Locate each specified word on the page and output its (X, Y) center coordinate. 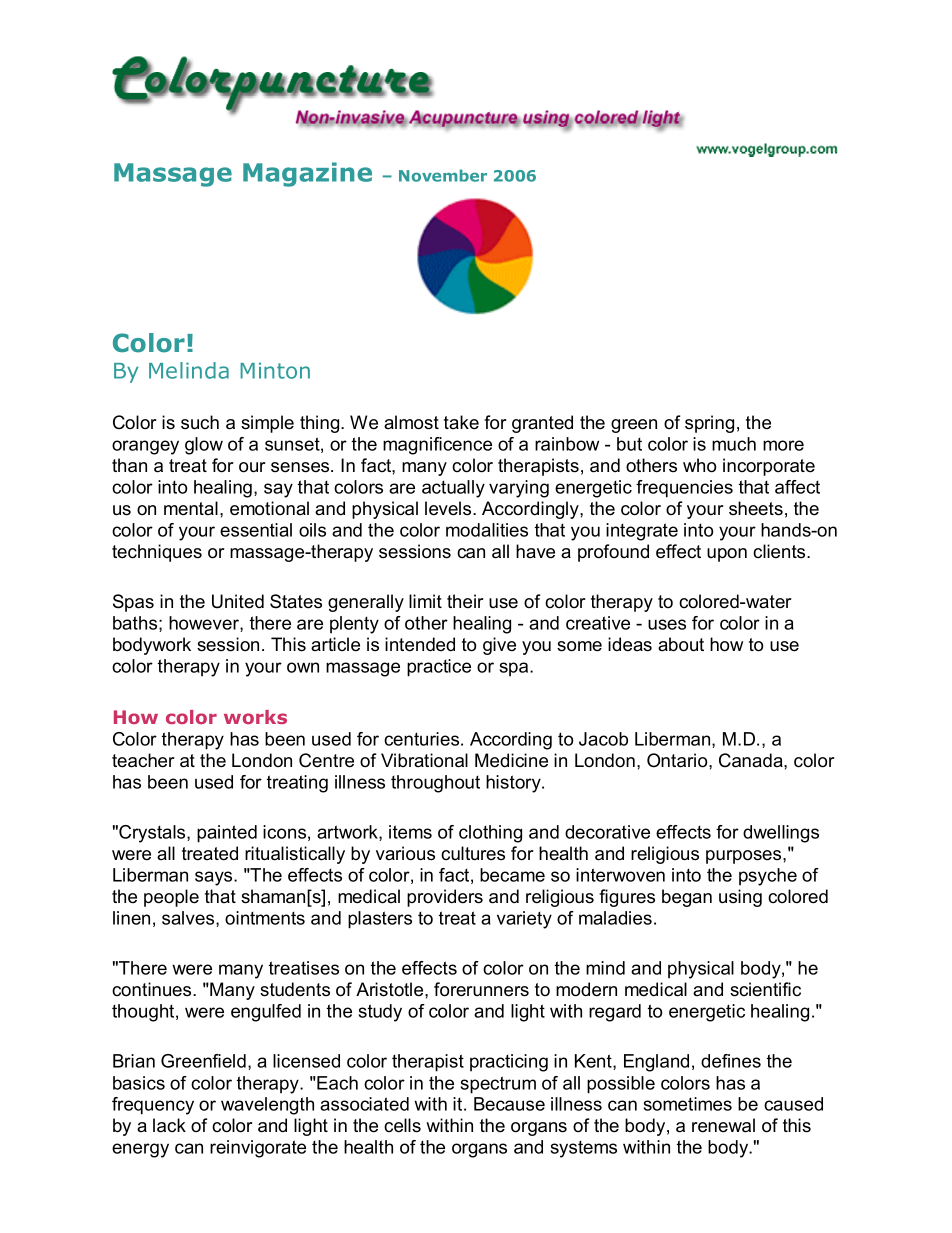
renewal (723, 1125)
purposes (745, 857)
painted (227, 834)
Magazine (307, 174)
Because (509, 1104)
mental (191, 508)
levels (449, 508)
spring (709, 424)
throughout (435, 784)
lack (169, 1125)
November (443, 175)
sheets (756, 508)
